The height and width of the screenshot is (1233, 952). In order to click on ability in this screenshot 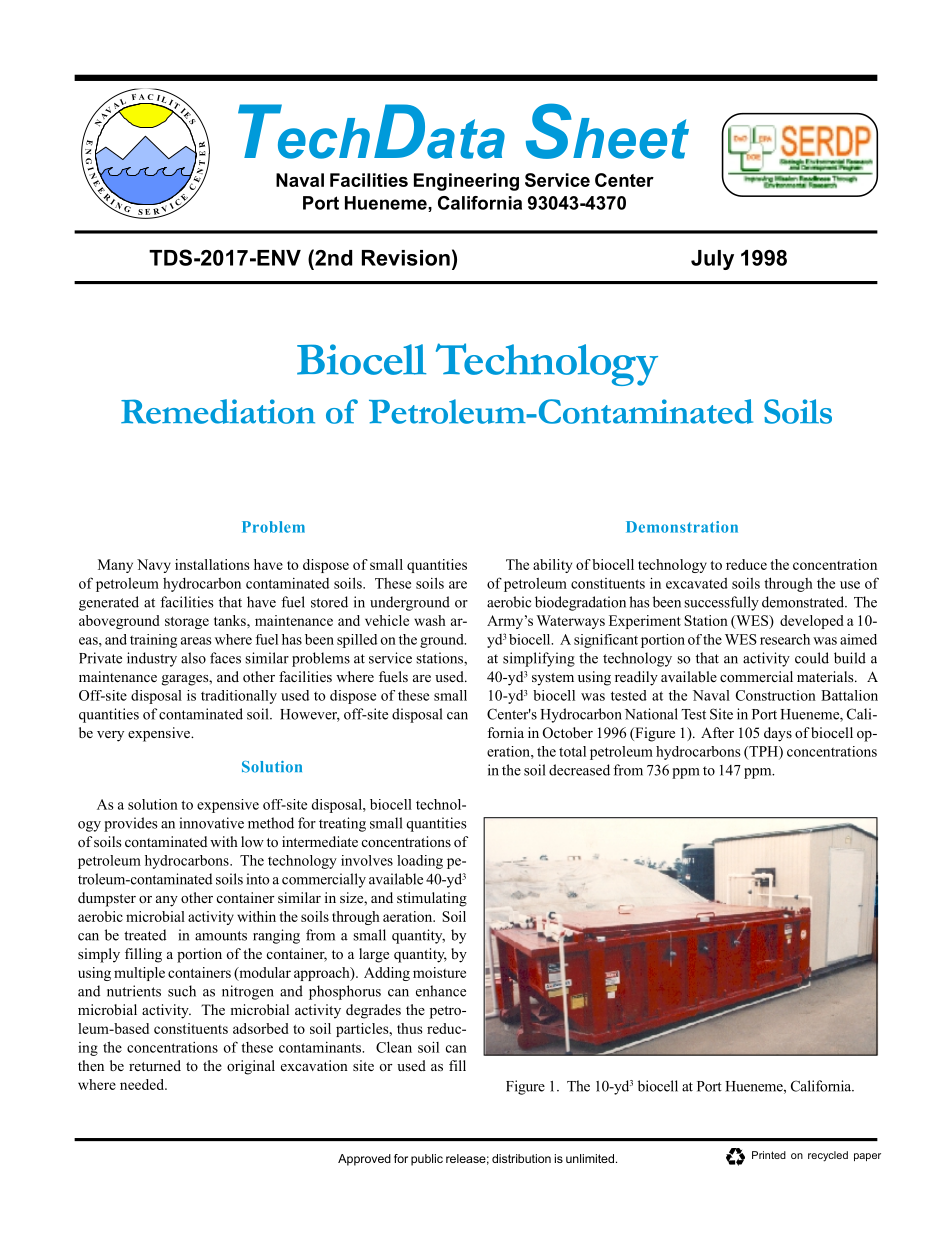, I will do `click(552, 566)`.
